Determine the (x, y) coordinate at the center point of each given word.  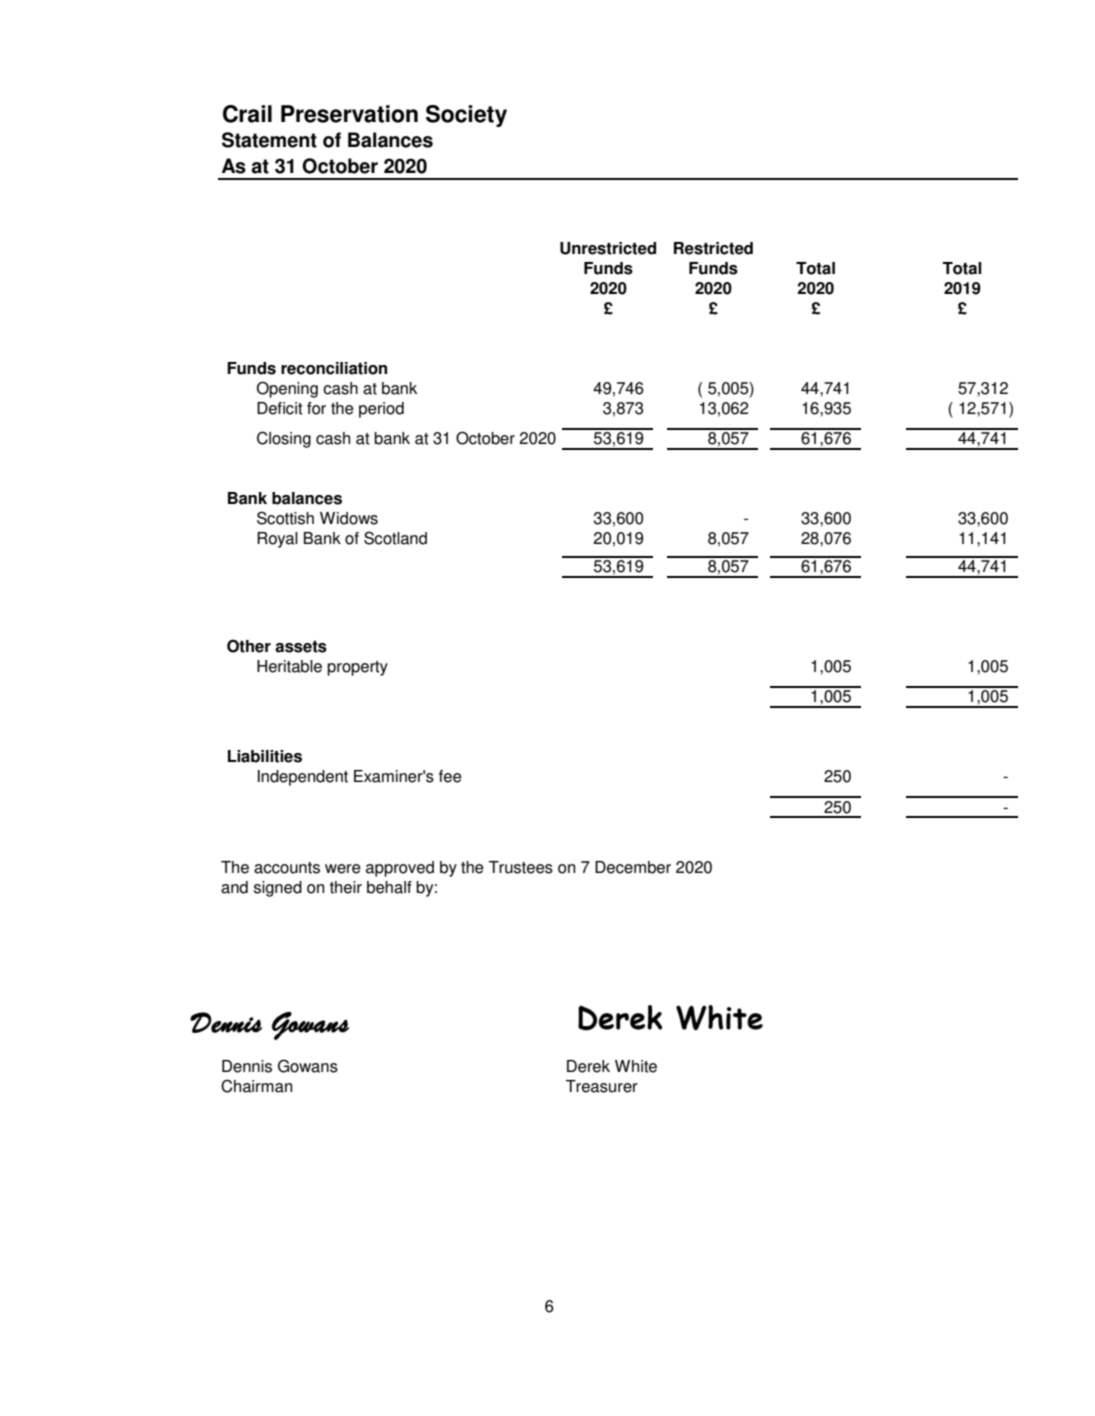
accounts (287, 868)
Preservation (349, 114)
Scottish (285, 518)
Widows (349, 518)
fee (450, 776)
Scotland (395, 538)
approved (400, 869)
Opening (287, 389)
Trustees (521, 867)
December (633, 867)
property (357, 668)
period (381, 410)
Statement (269, 140)
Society (466, 116)
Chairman (256, 1086)
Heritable (289, 666)
